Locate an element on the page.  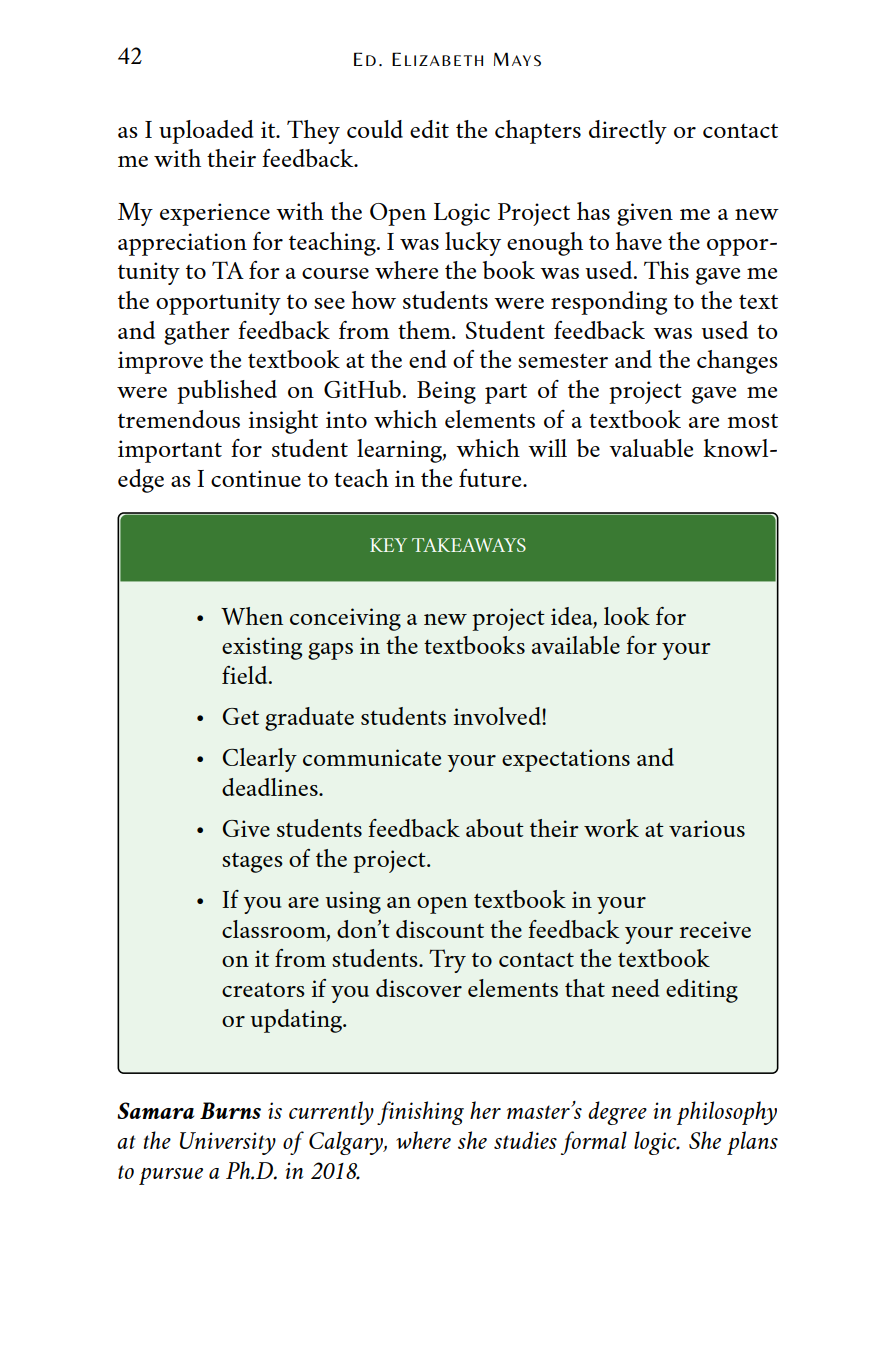
University is located at coordinates (228, 1143).
